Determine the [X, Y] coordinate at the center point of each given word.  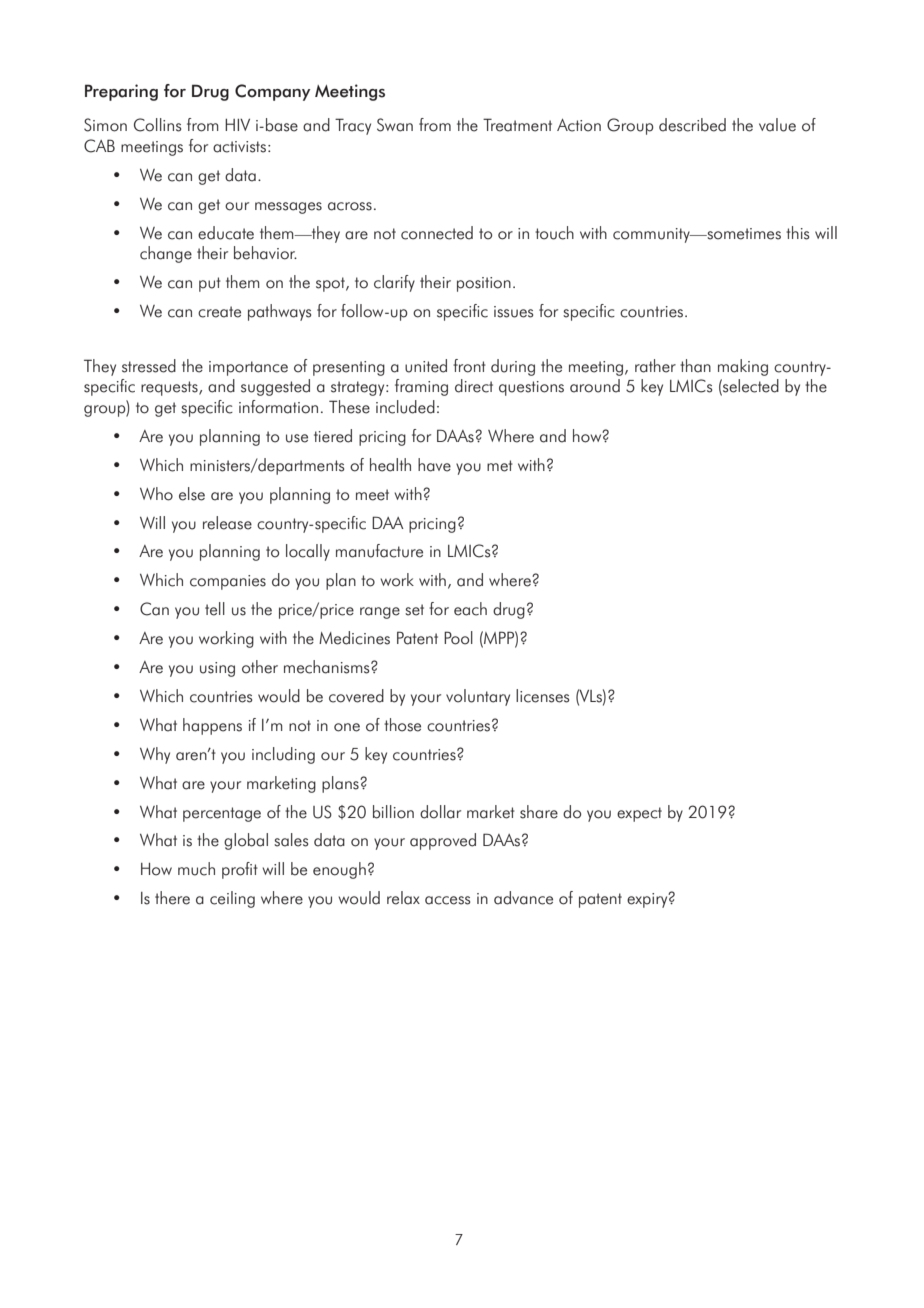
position [484, 284]
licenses [542, 696]
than [695, 366]
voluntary [478, 697]
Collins [157, 125]
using [217, 669]
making [743, 367]
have [434, 465]
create [219, 312]
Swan [395, 125]
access [447, 900]
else [192, 494]
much [196, 869]
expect [639, 814]
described [692, 125]
